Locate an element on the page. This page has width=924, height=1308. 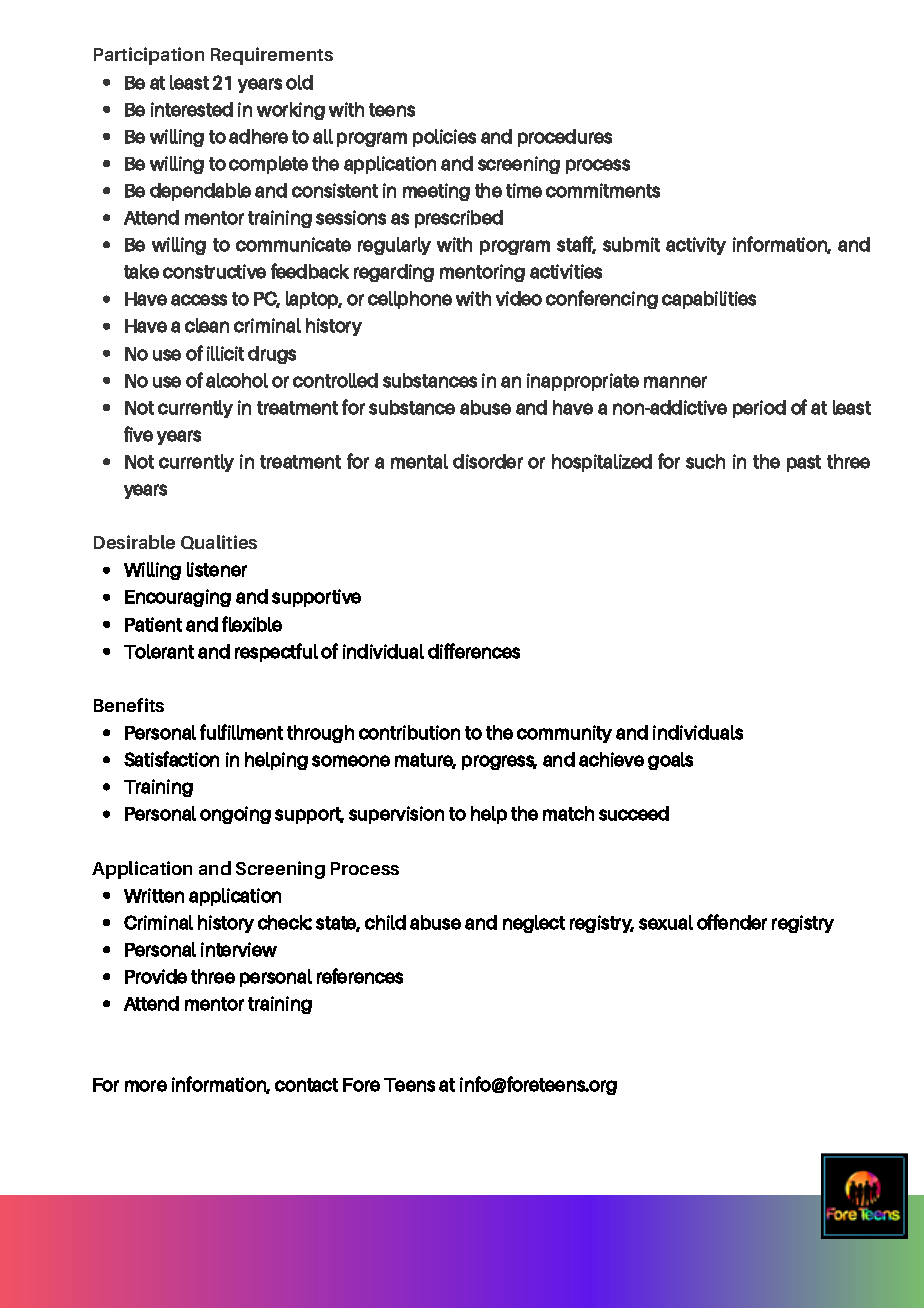
procedures is located at coordinates (565, 138).
